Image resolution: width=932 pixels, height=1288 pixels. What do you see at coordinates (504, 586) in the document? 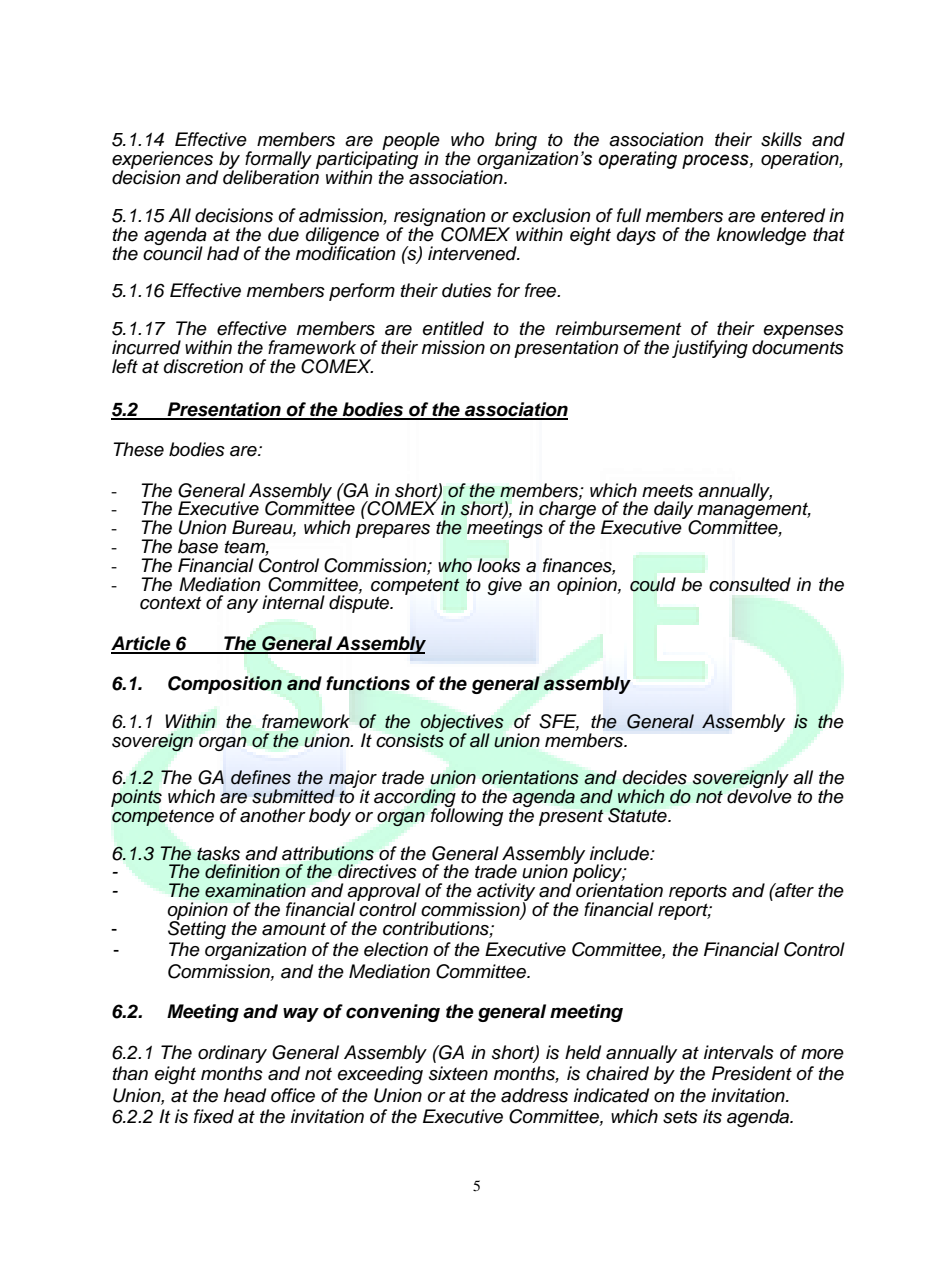
I see `give` at bounding box center [504, 586].
